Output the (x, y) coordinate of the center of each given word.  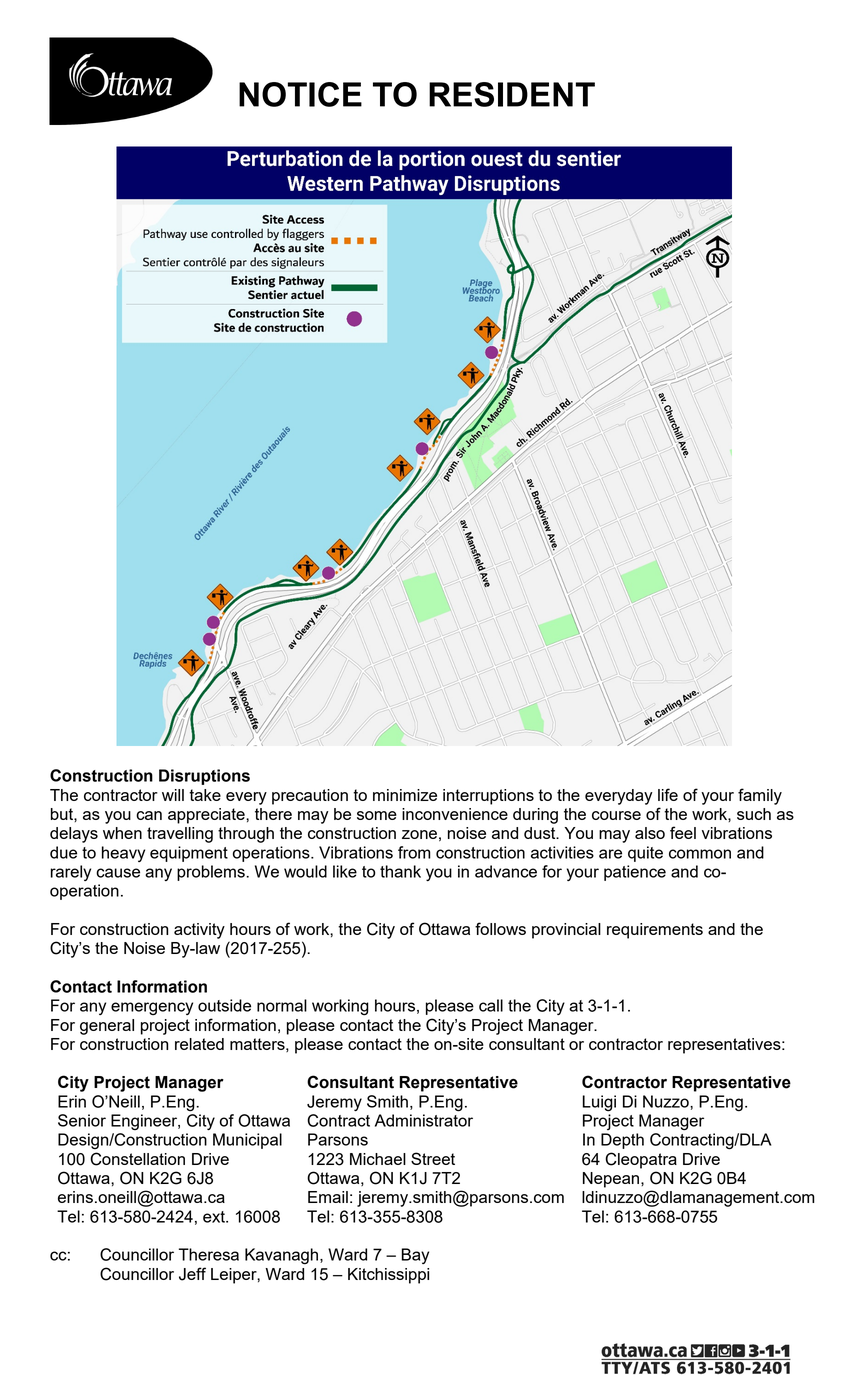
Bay (415, 1256)
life (668, 794)
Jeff (192, 1274)
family (760, 796)
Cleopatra (641, 1160)
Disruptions (204, 777)
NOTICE (300, 94)
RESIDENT (512, 94)
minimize (405, 795)
